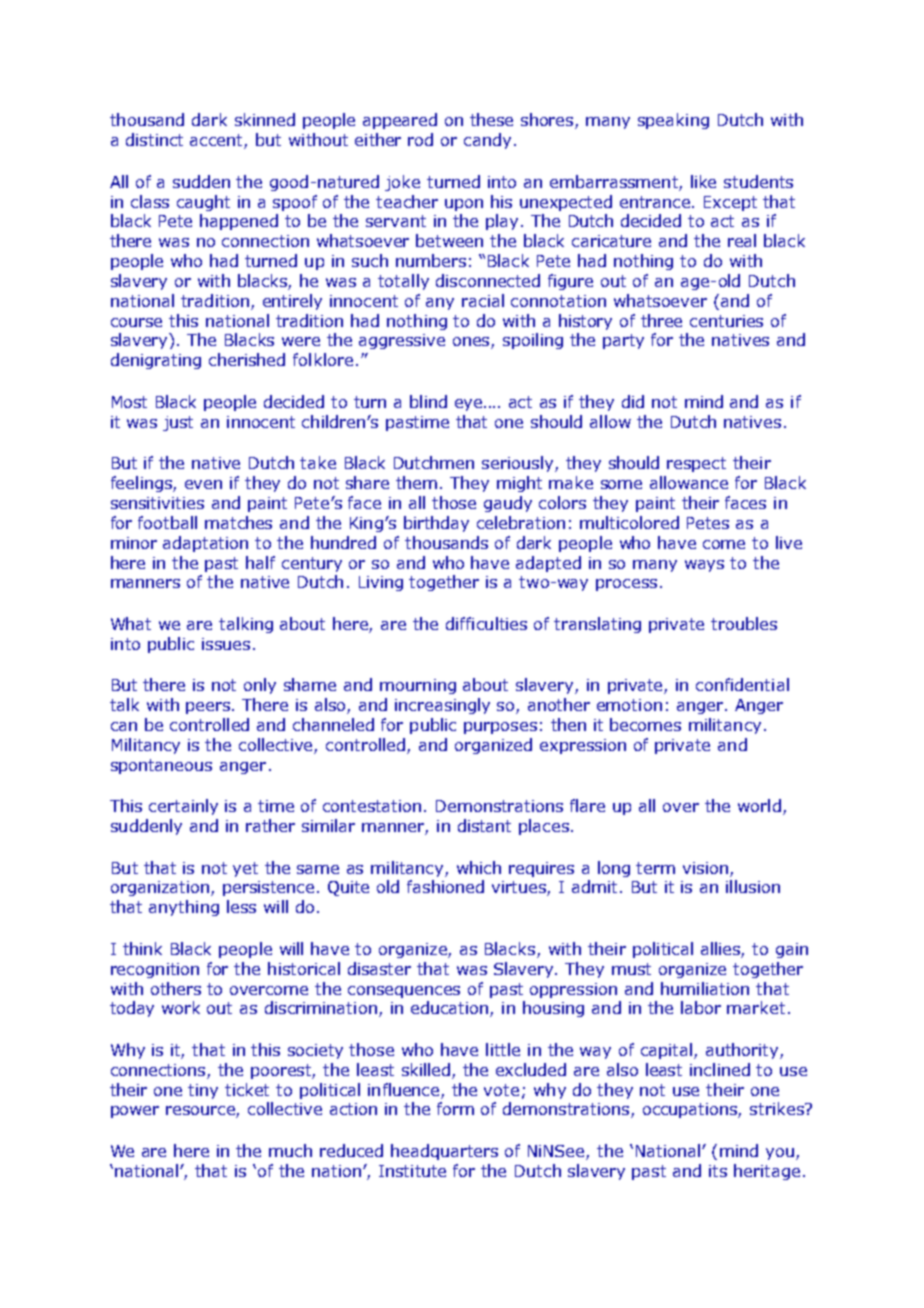 This screenshot has height=1308, width=924. I want to click on distinct, so click(154, 139).
